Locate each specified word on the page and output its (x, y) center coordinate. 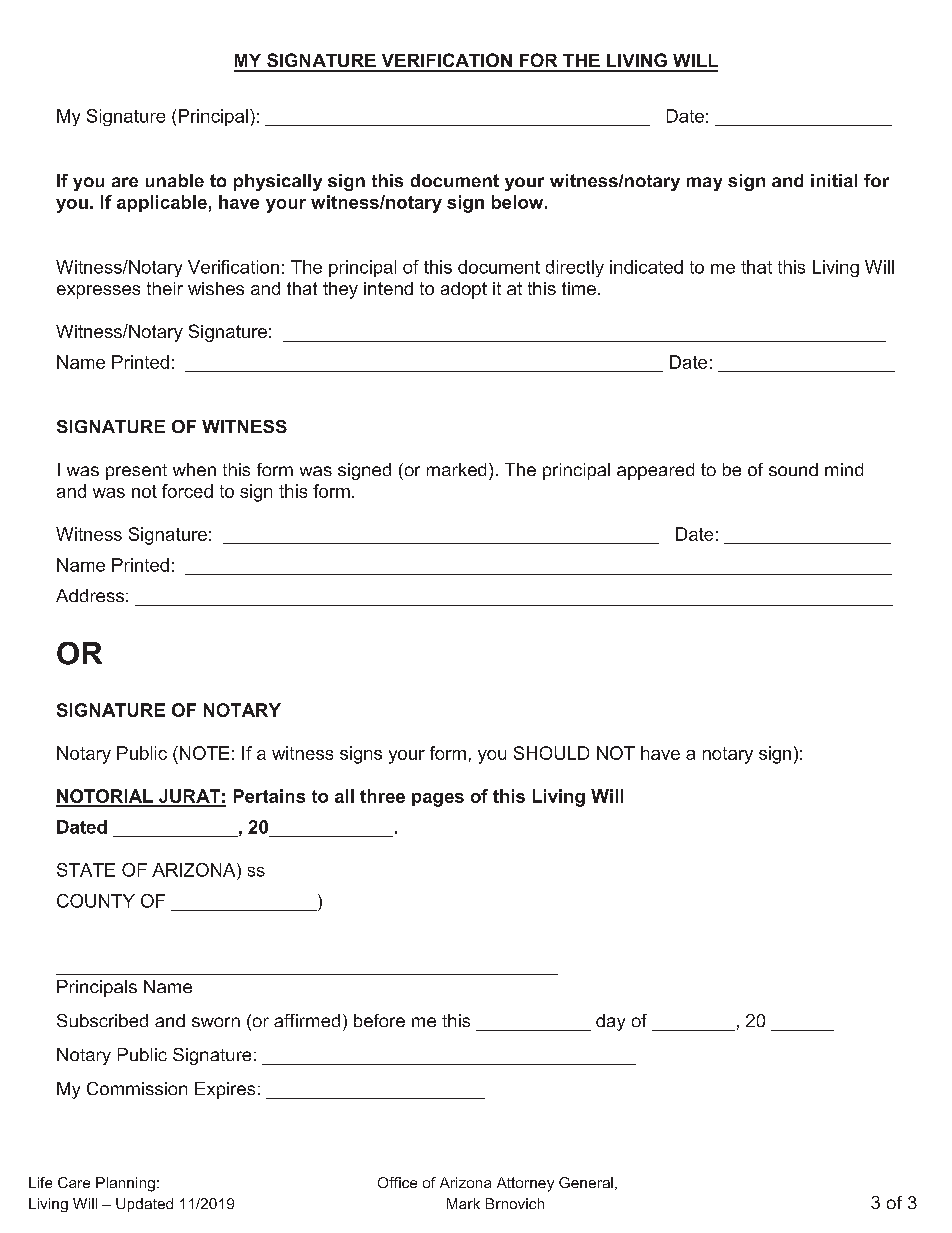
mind (844, 469)
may (704, 184)
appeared (655, 471)
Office (397, 1182)
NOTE (203, 753)
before (379, 1020)
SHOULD (551, 753)
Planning (125, 1184)
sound (793, 469)
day (610, 1022)
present (136, 472)
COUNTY (96, 901)
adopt (464, 290)
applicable (162, 203)
